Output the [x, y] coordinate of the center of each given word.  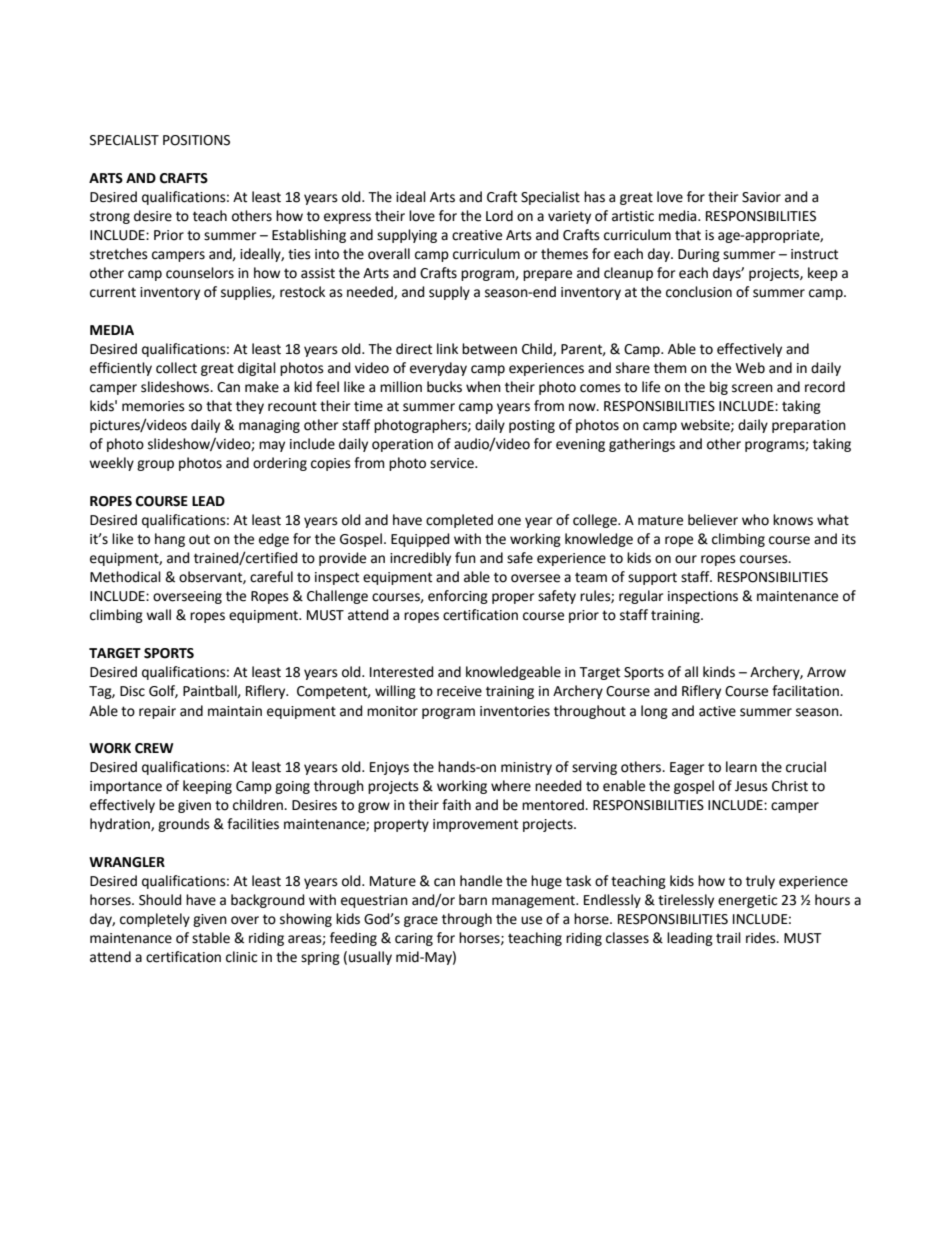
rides [762, 938]
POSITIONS [196, 140]
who [755, 520]
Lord [499, 216]
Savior [761, 197]
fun [465, 558]
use [531, 920]
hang [170, 540]
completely [155, 920]
